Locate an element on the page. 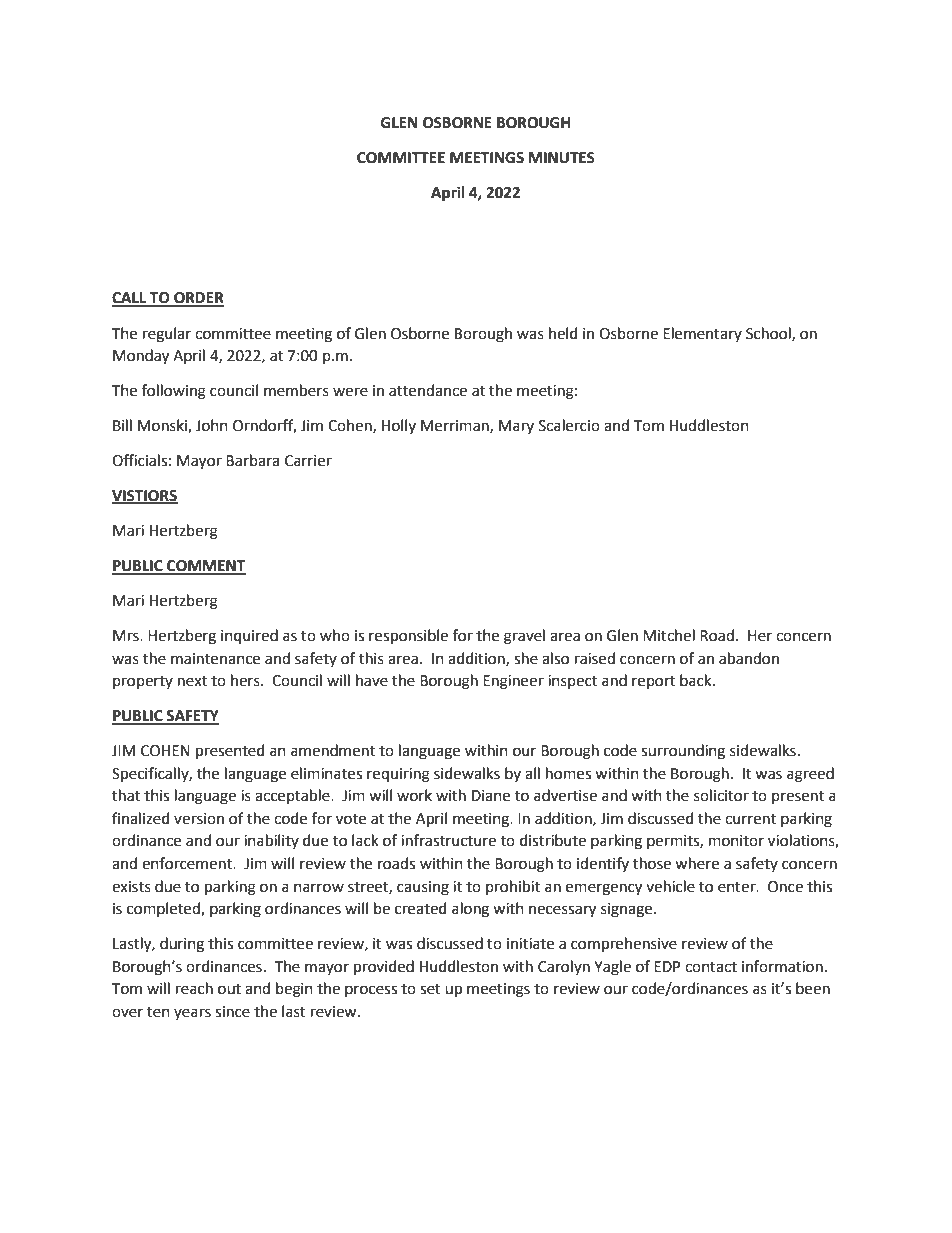 Image resolution: width=952 pixels, height=1233 pixels. MINUTES is located at coordinates (562, 158).
